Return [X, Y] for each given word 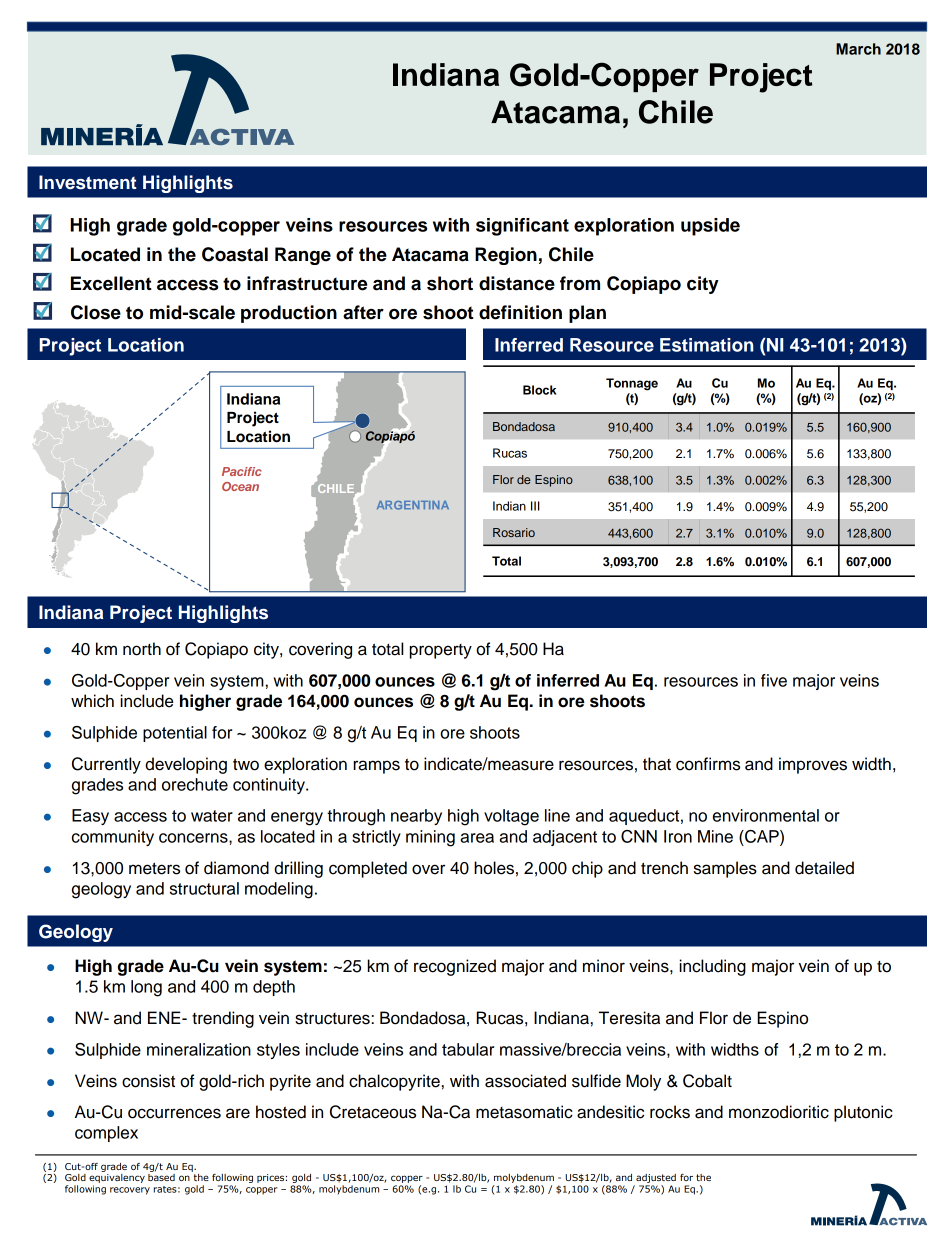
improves [813, 765]
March [858, 49]
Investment [87, 182]
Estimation [707, 345]
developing [186, 765]
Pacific [241, 471]
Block [540, 390]
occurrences [174, 1113]
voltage [511, 817]
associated [525, 1081]
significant [522, 227]
